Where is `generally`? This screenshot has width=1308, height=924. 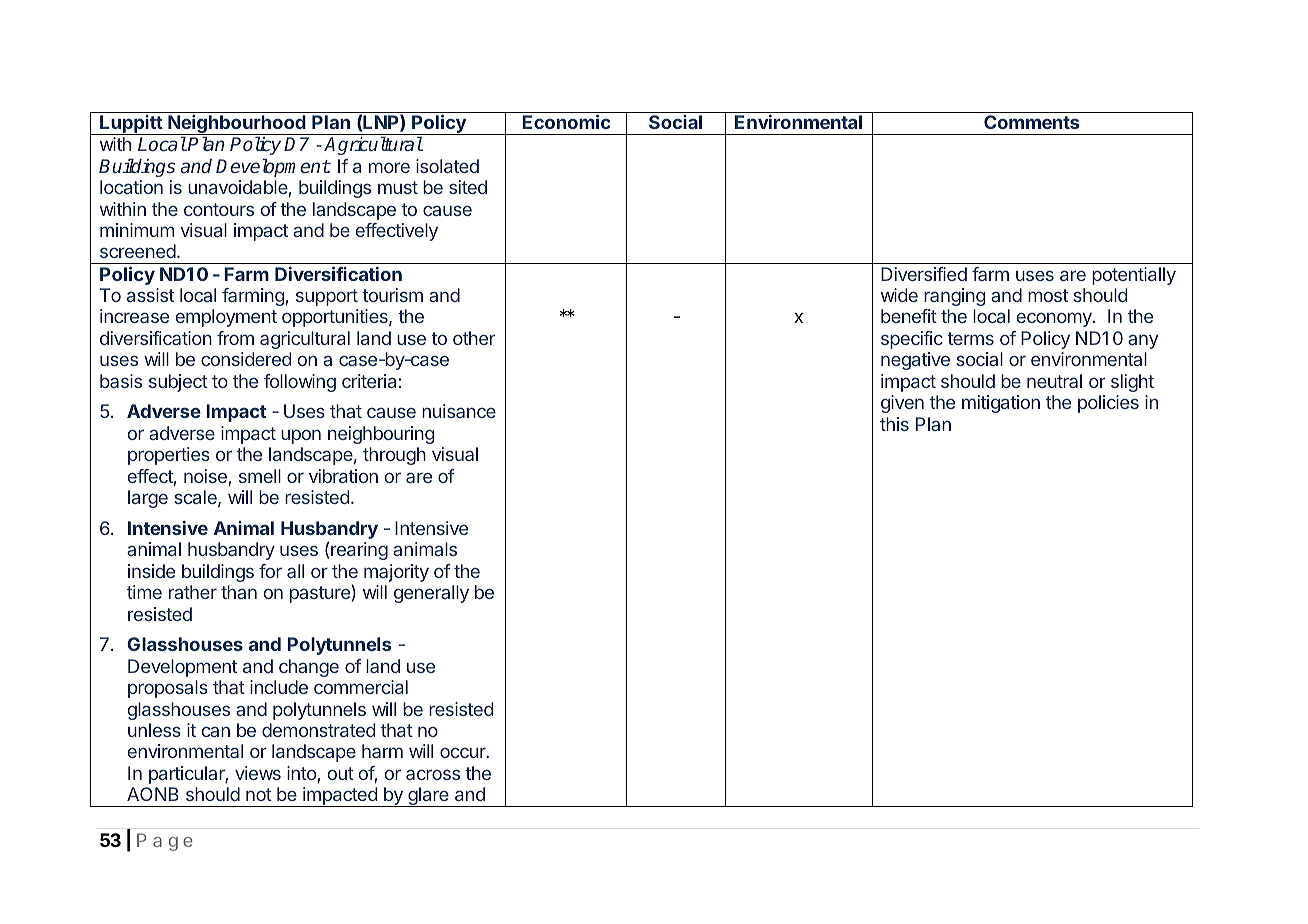 generally is located at coordinates (431, 594).
